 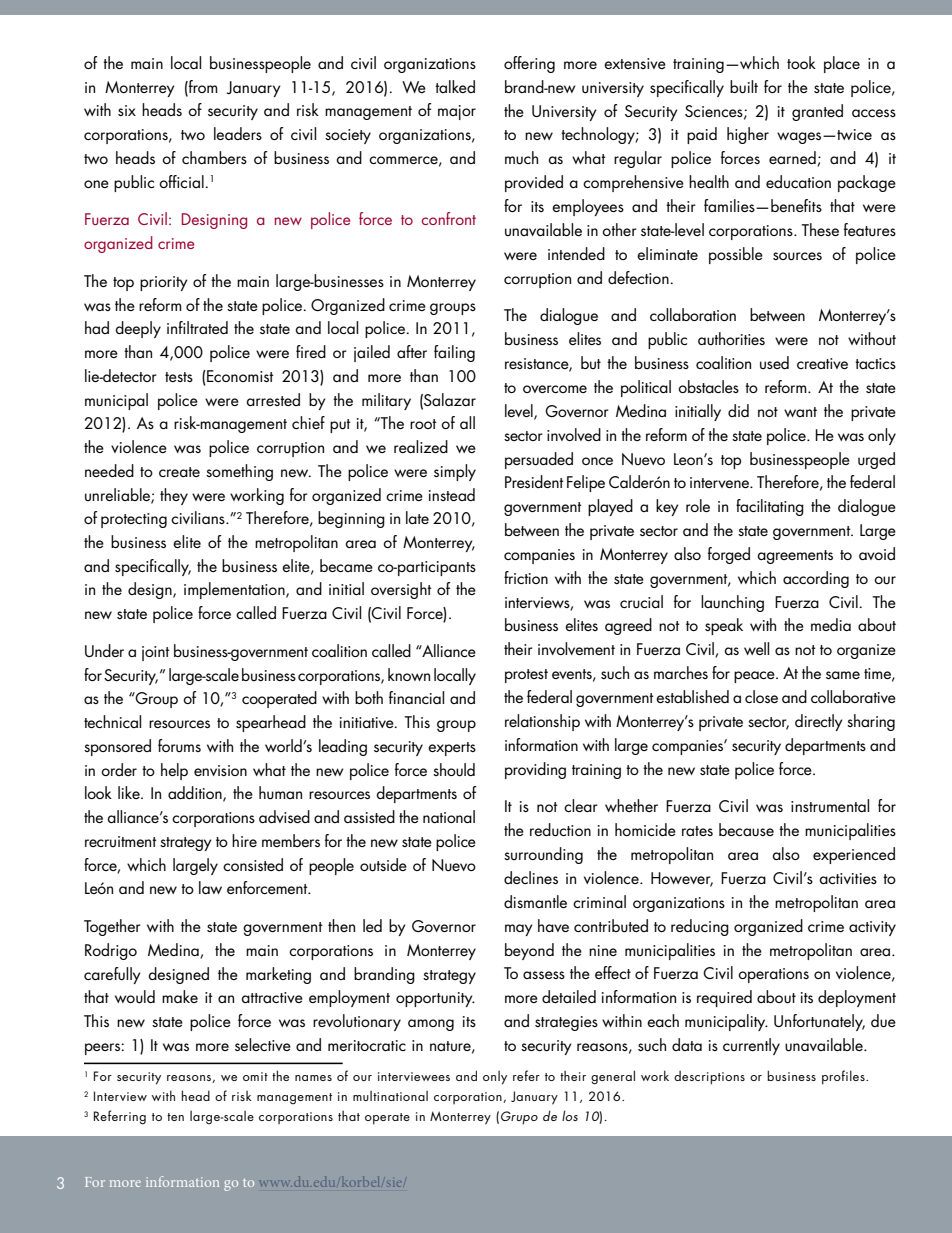 I want to click on six, so click(x=127, y=110).
